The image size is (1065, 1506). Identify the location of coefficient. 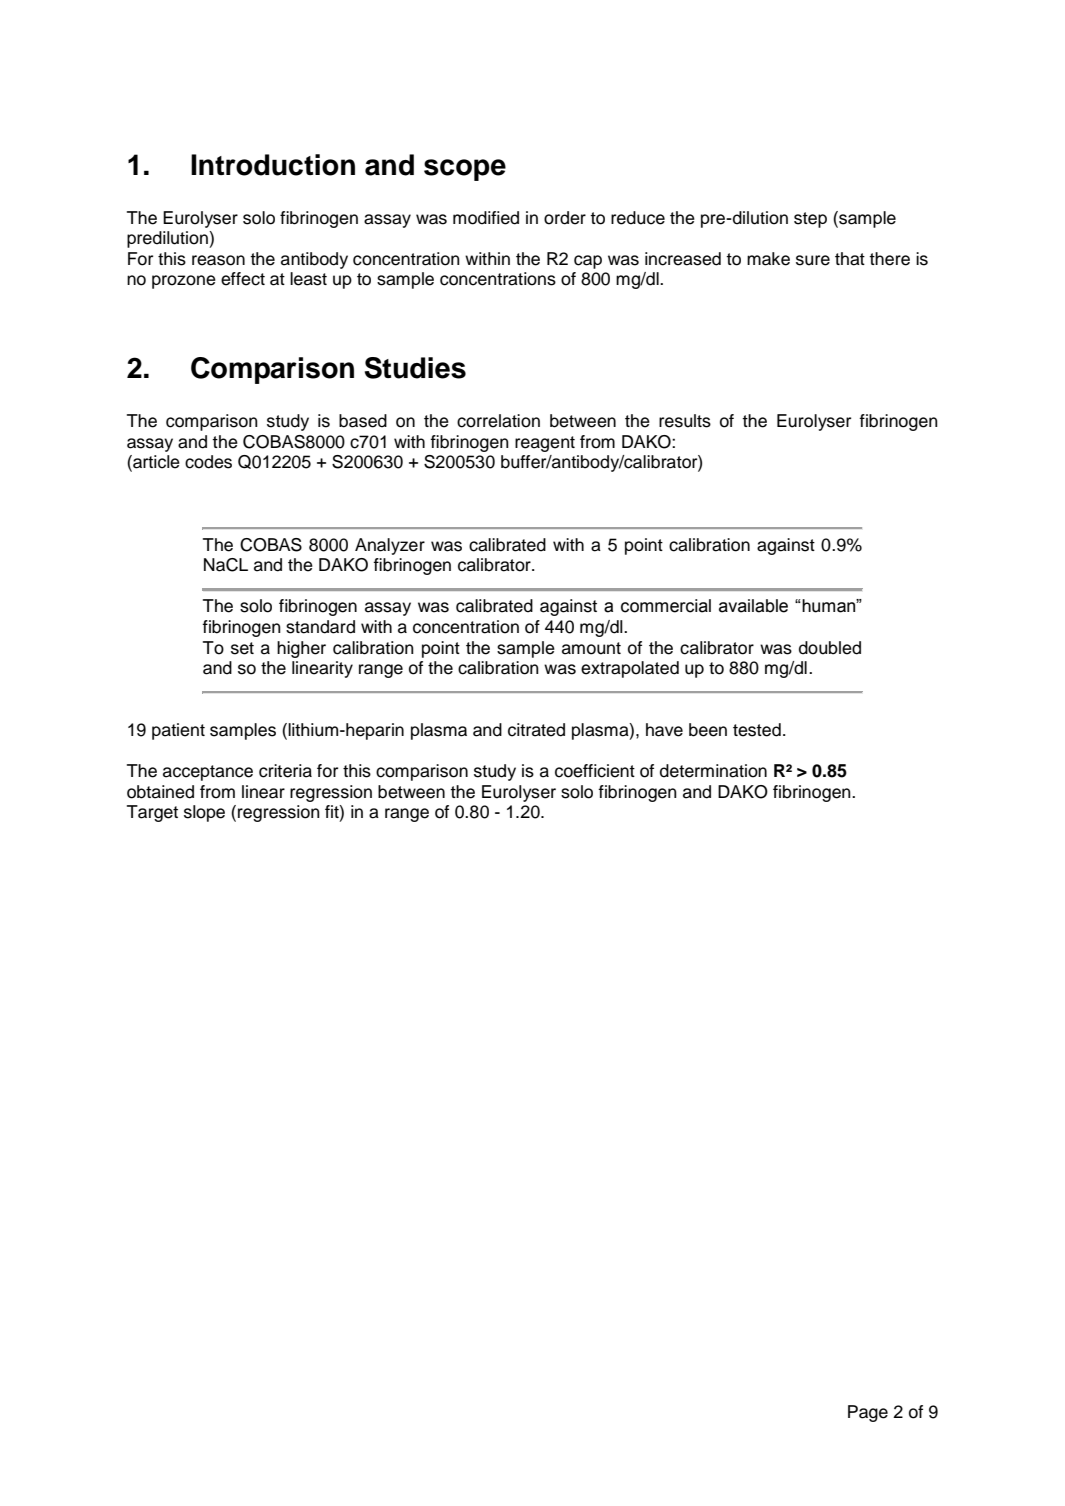
(595, 771).
